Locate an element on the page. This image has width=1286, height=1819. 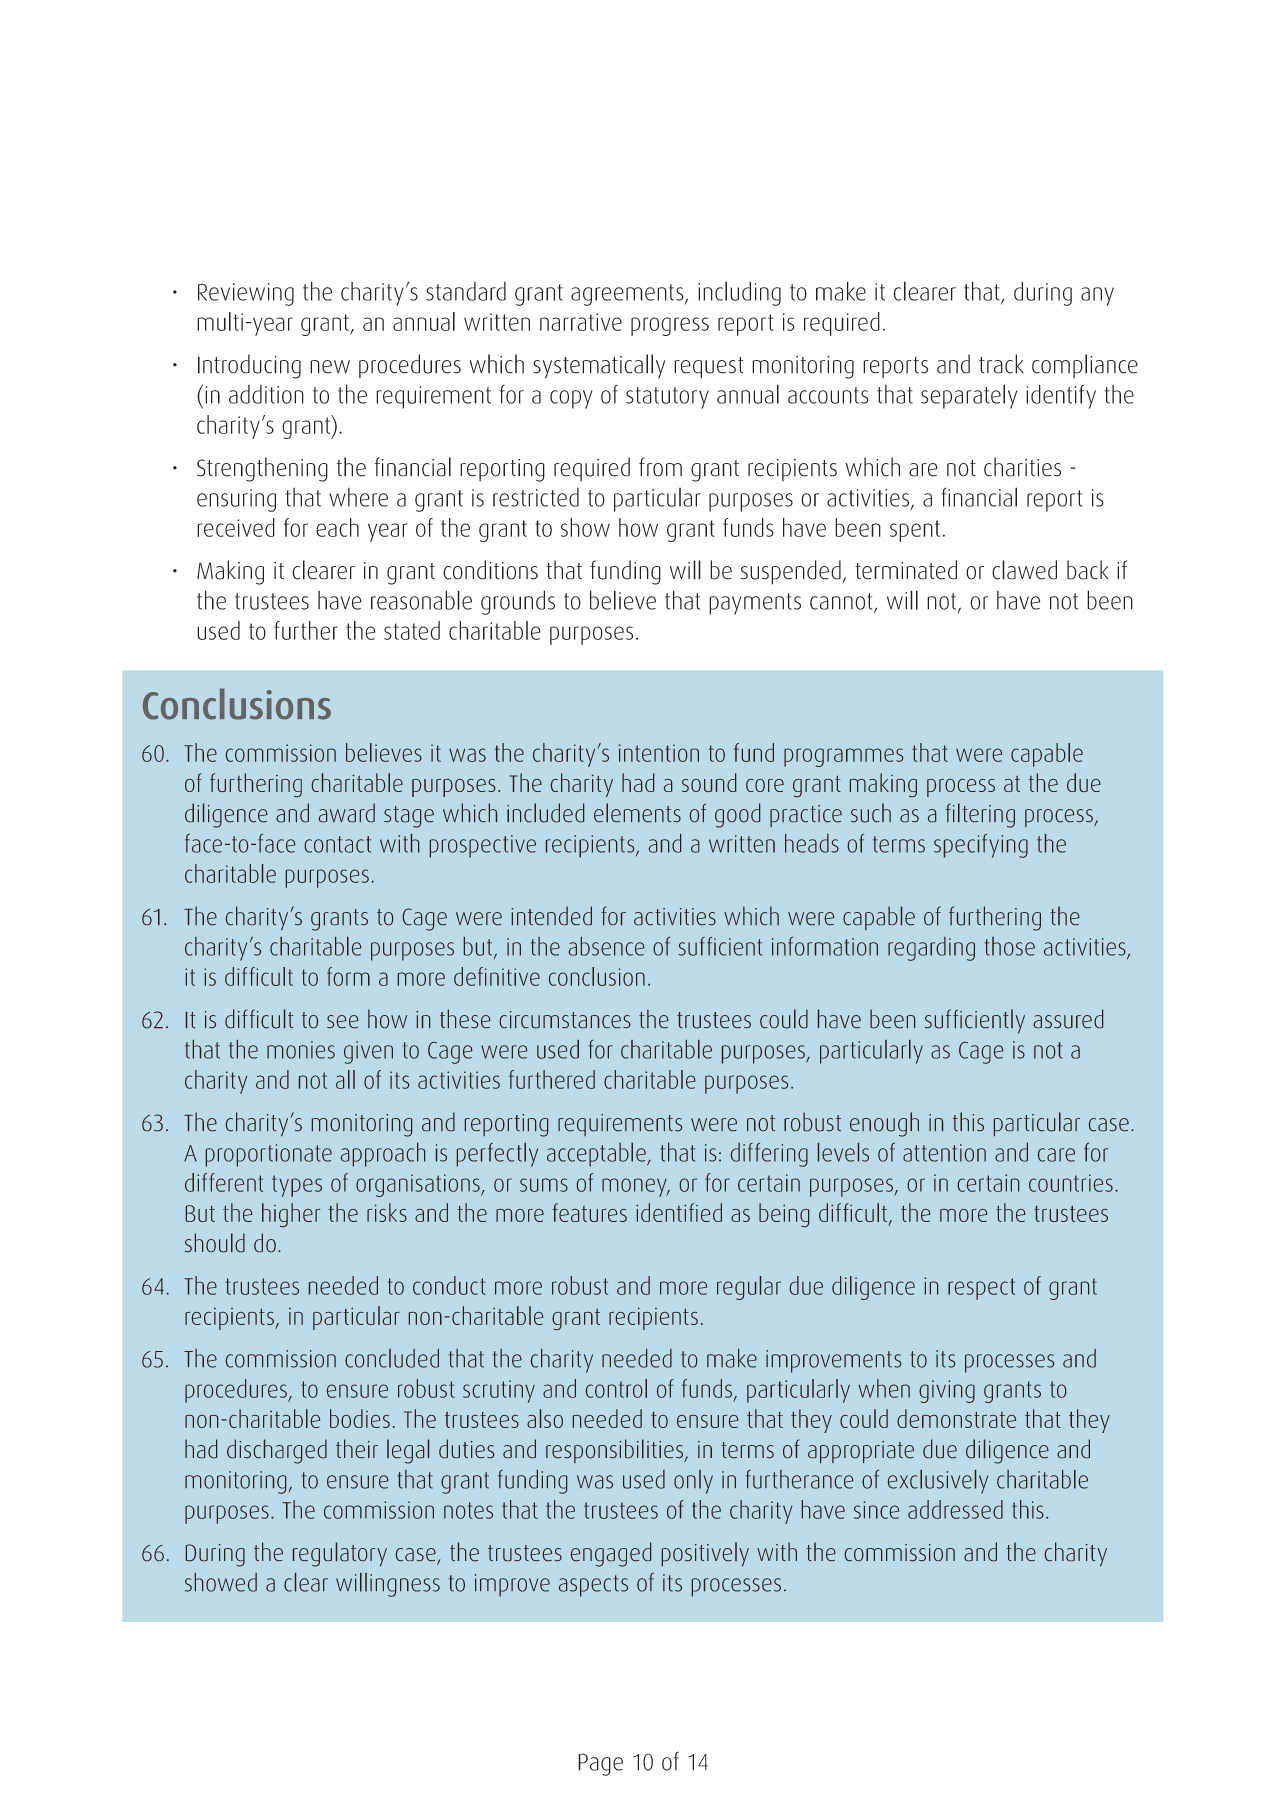
see is located at coordinates (342, 1021).
